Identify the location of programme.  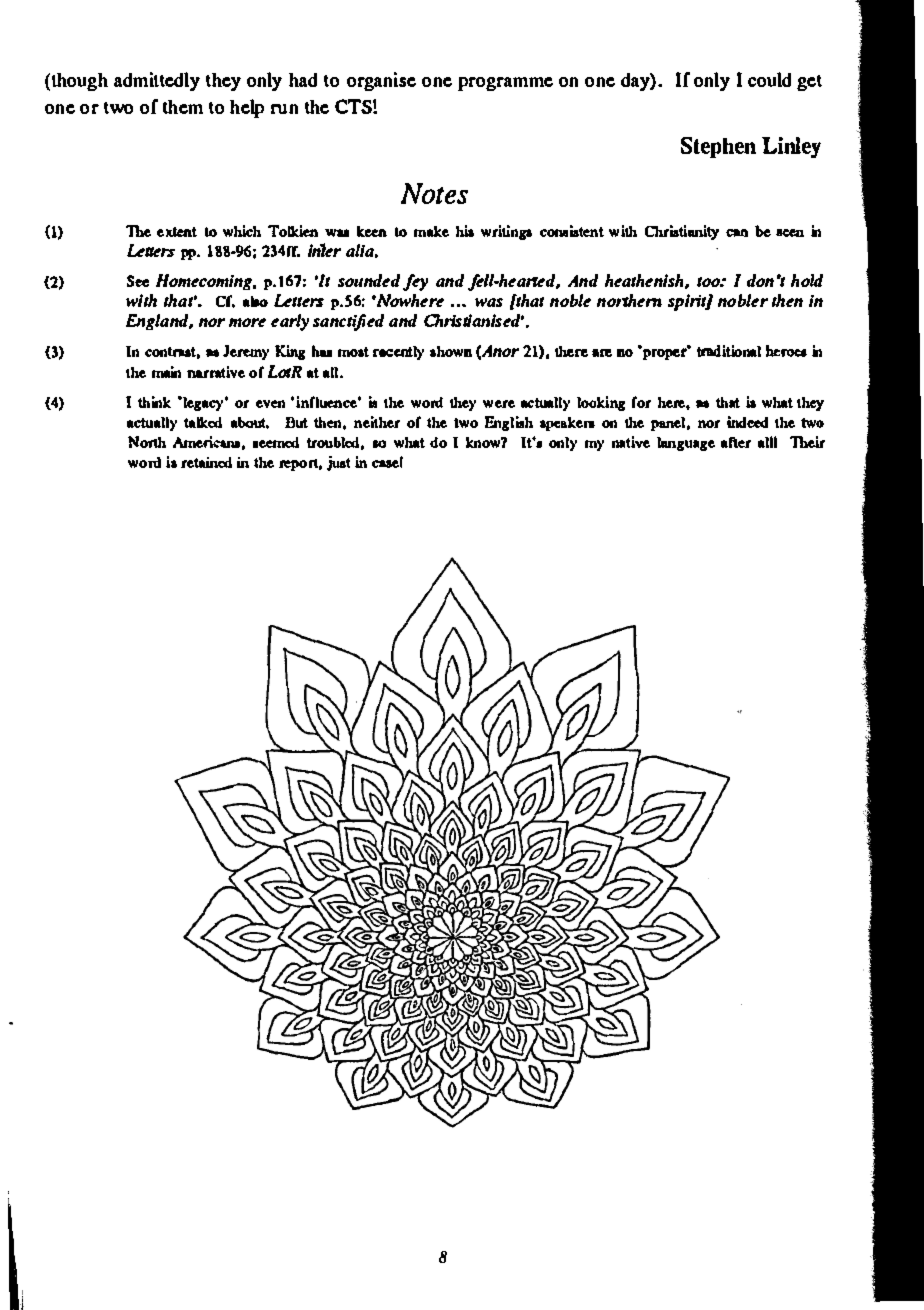
(505, 84).
